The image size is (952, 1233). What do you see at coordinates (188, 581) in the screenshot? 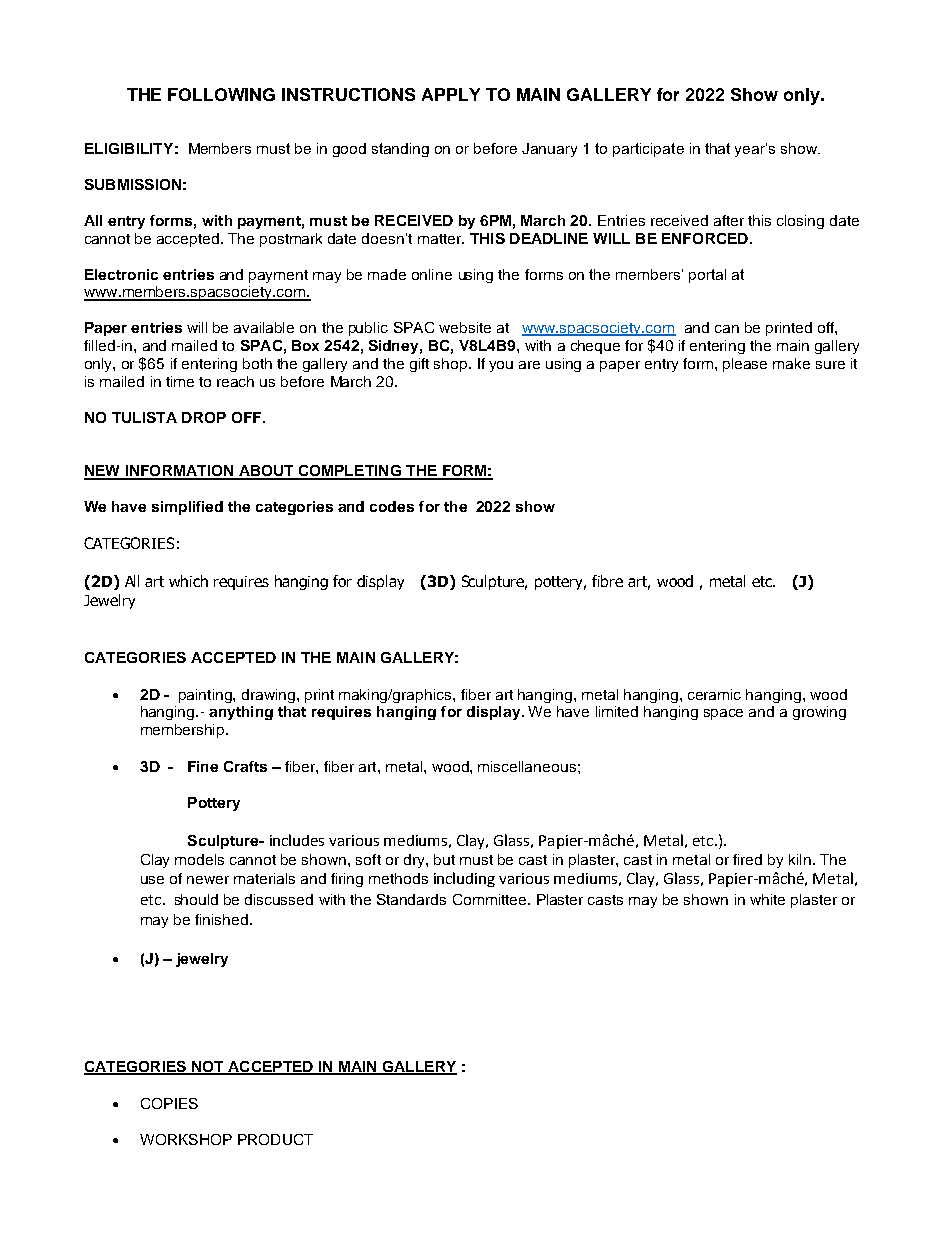
I see `which` at bounding box center [188, 581].
